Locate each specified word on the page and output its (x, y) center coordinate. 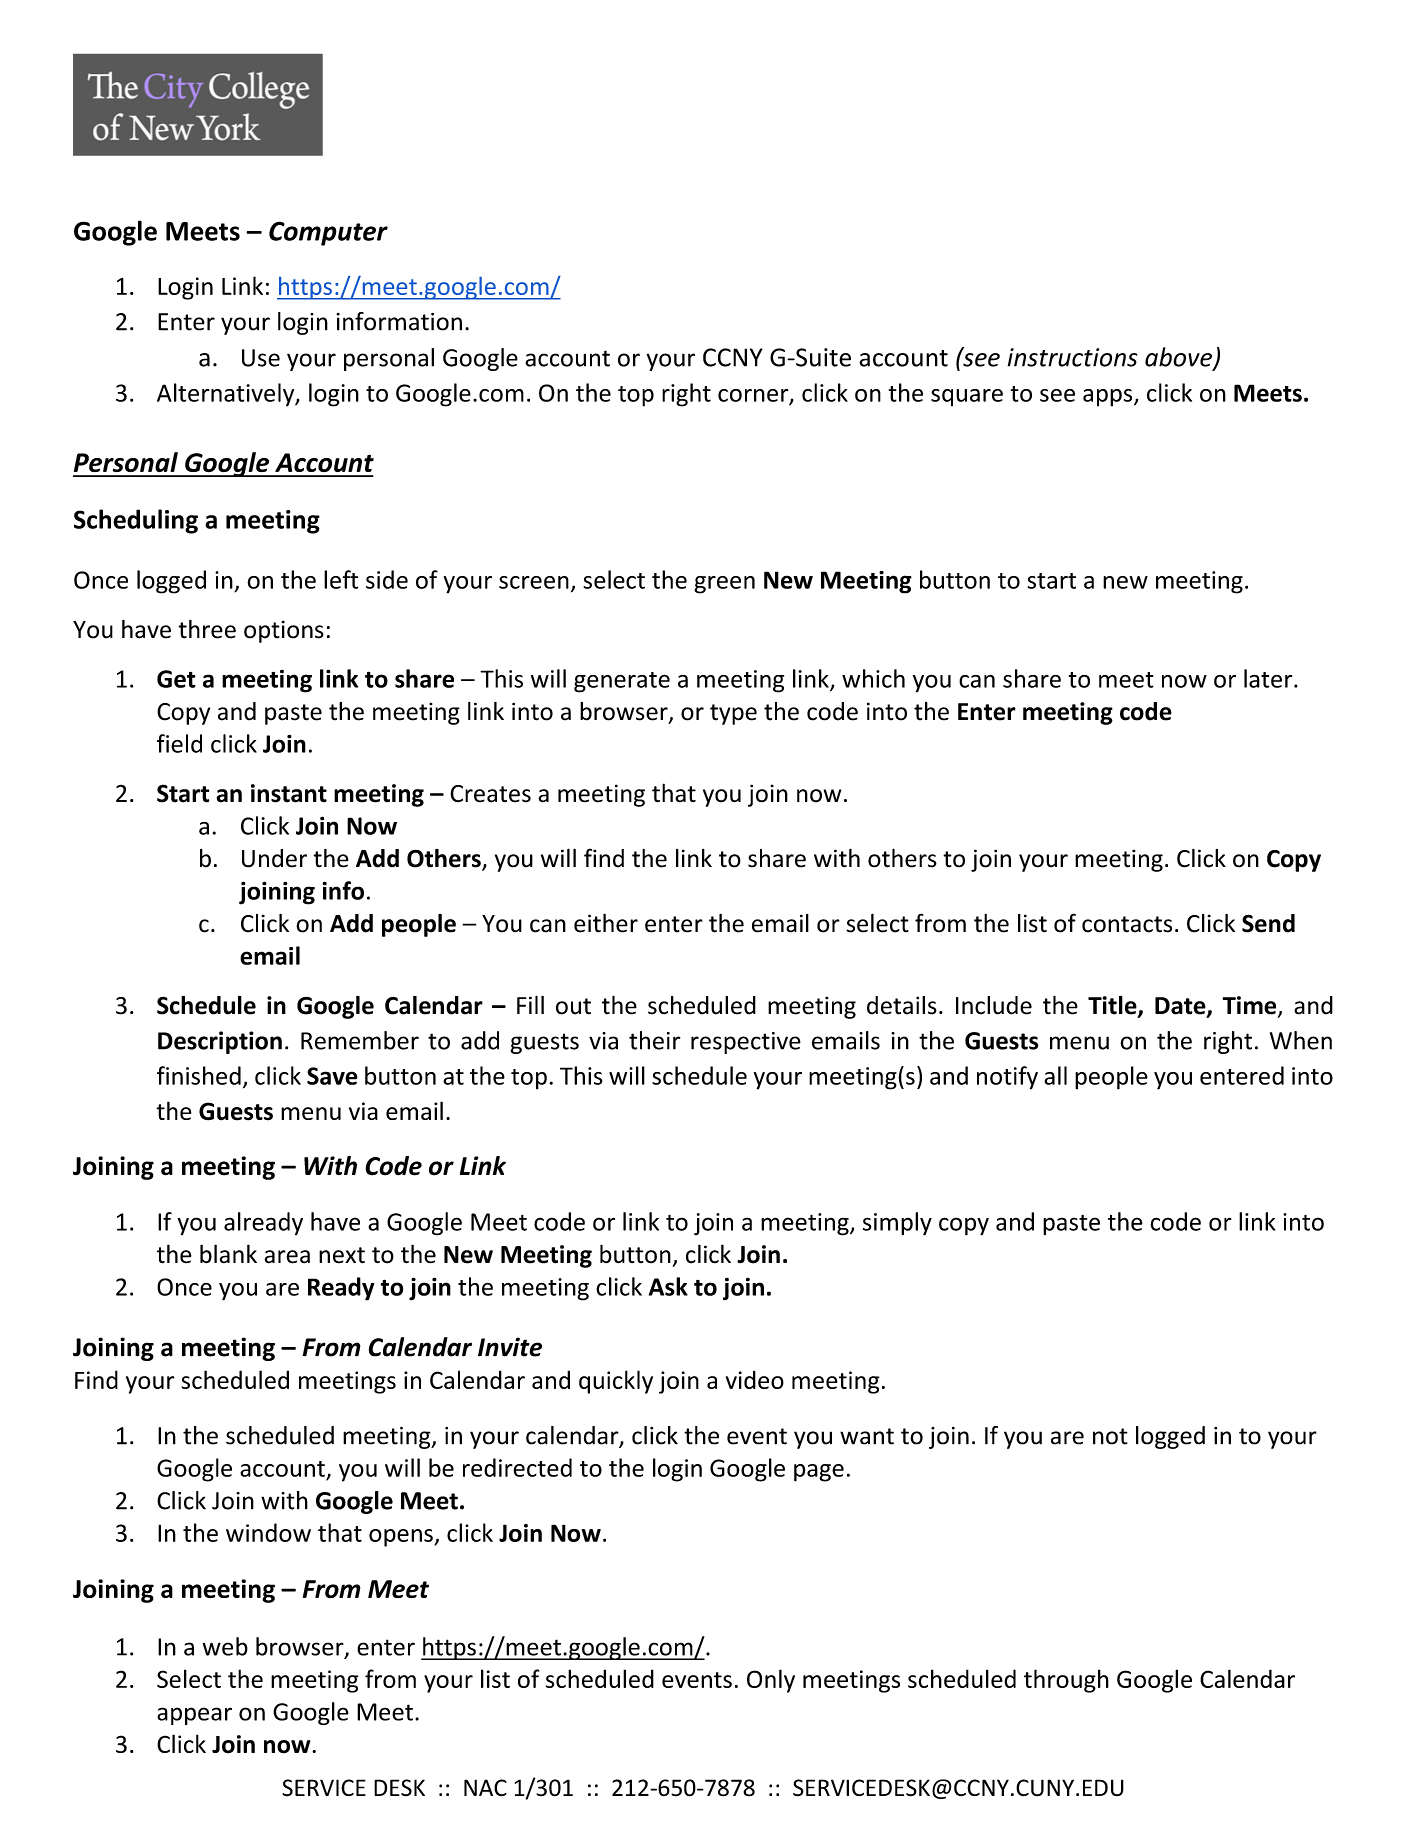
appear (194, 1716)
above (1179, 358)
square (967, 398)
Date (1181, 1007)
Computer (328, 233)
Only (771, 1681)
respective (746, 1043)
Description (220, 1042)
